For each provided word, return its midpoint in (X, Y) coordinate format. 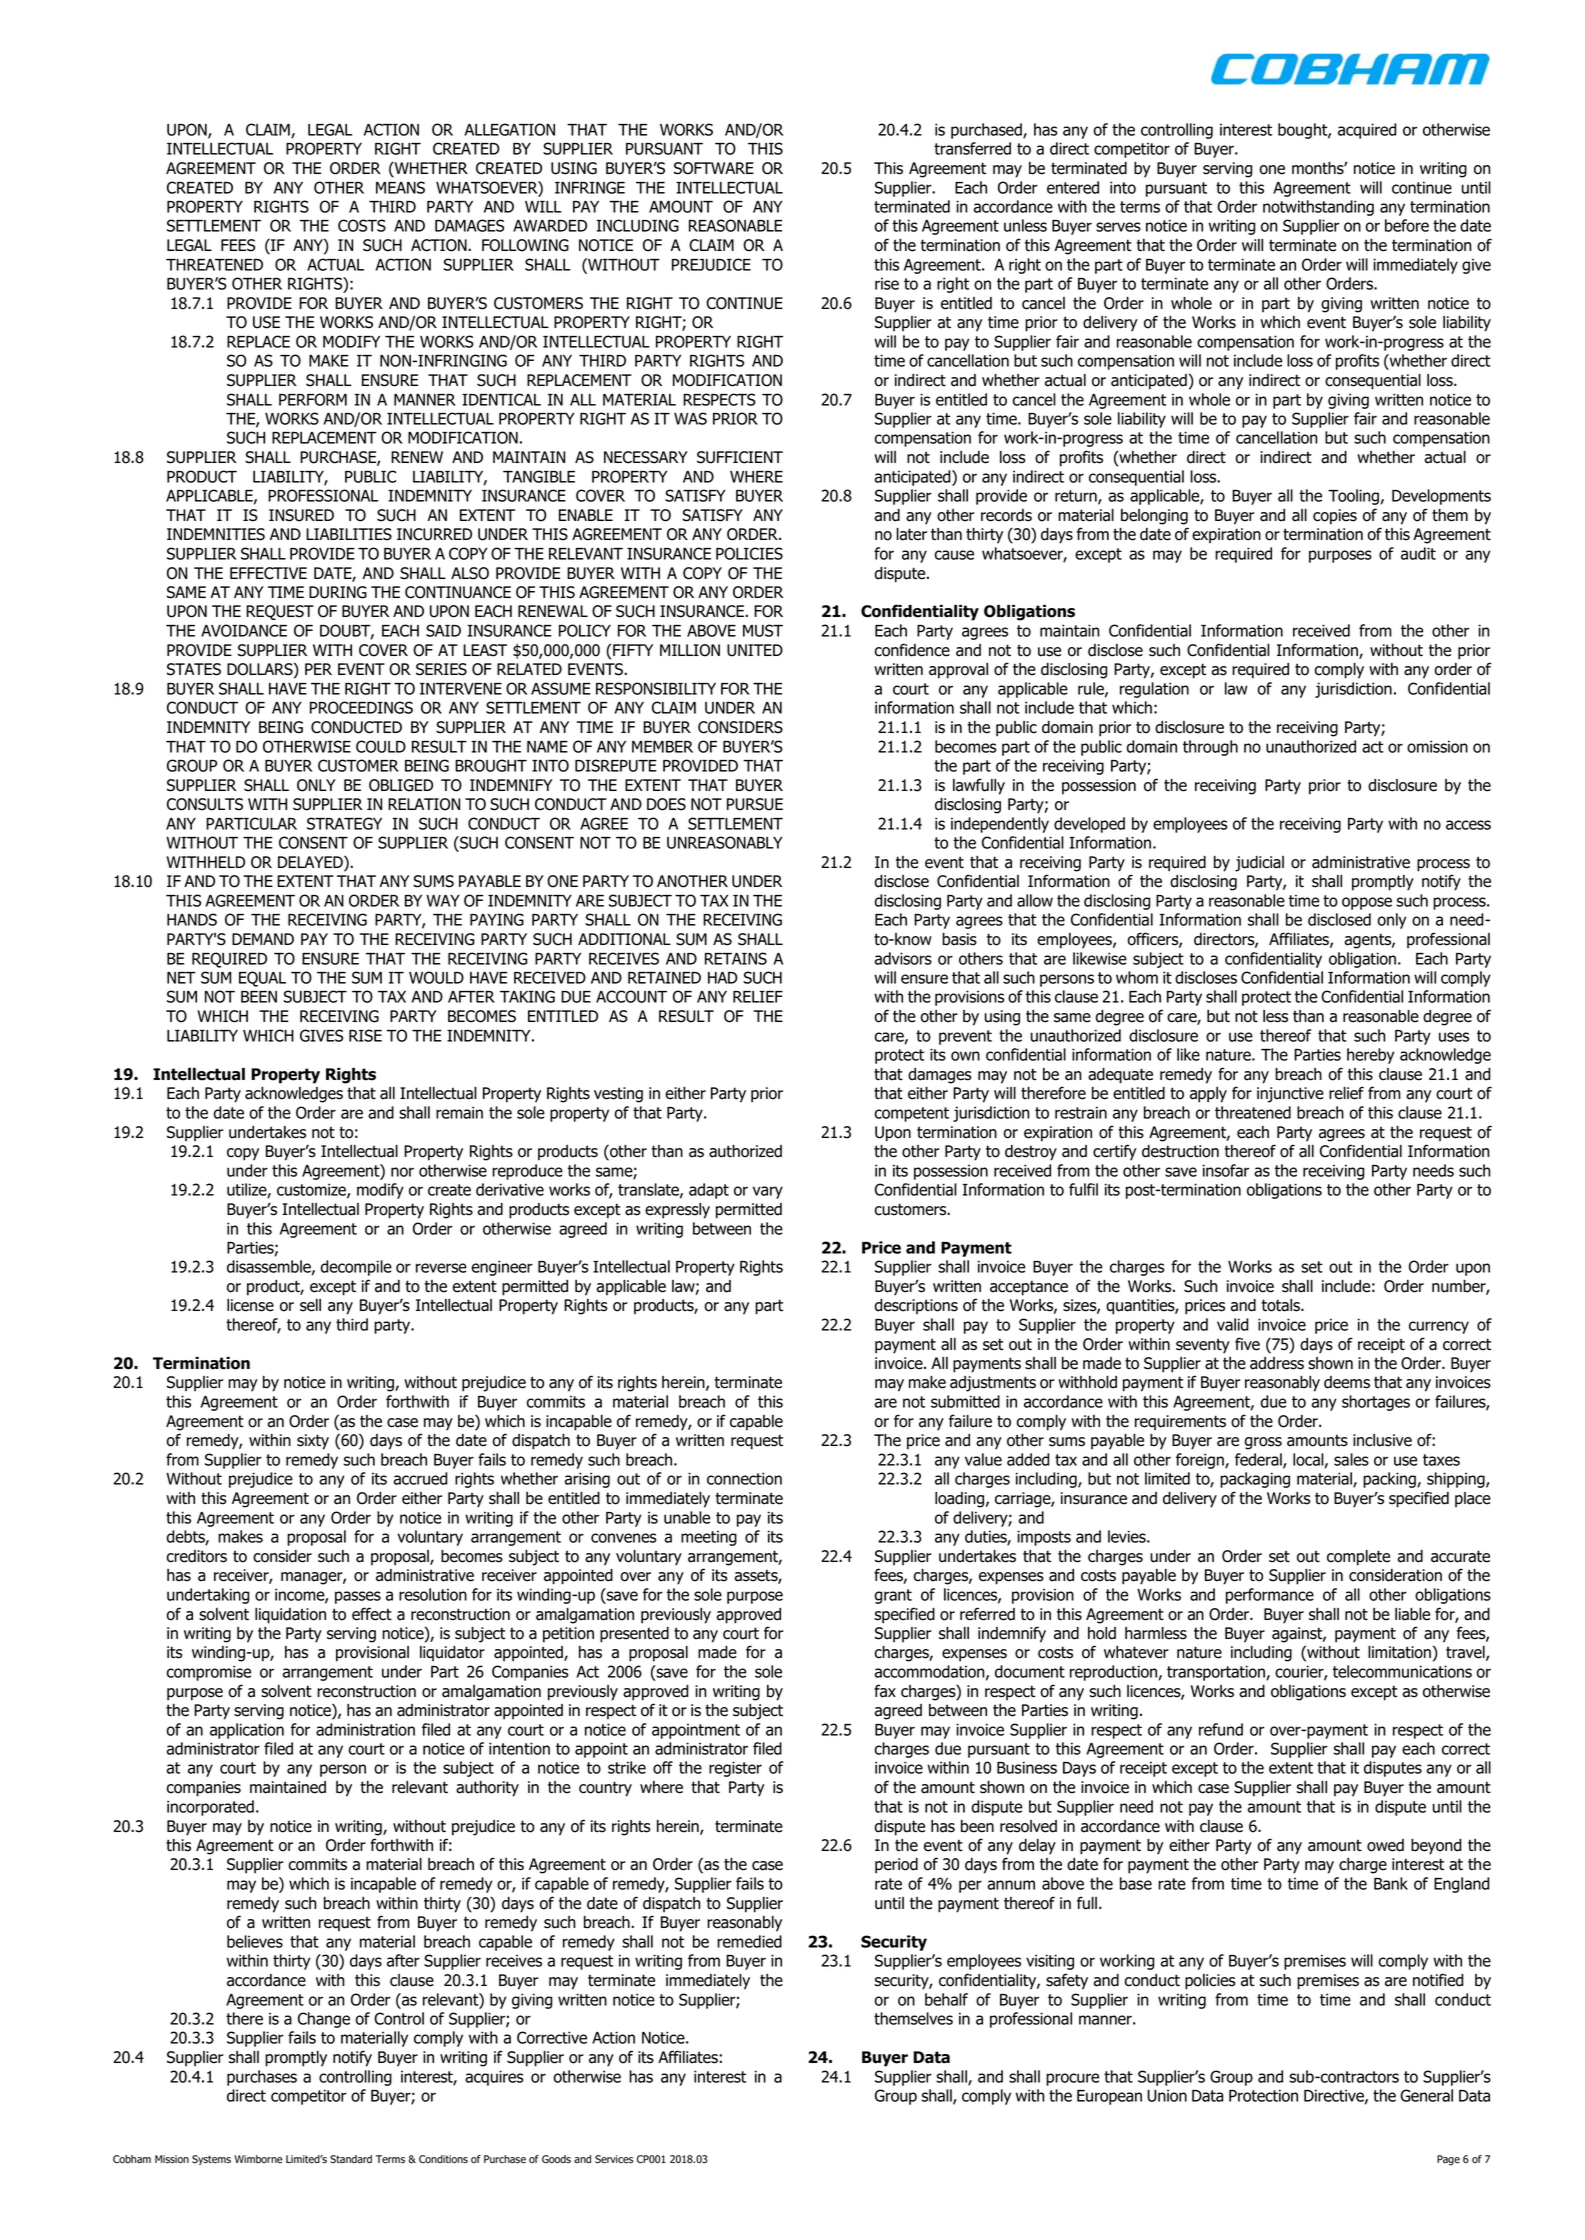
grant (893, 1596)
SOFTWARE (714, 168)
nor (402, 1172)
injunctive (1290, 1095)
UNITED (755, 650)
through (1210, 748)
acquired (1367, 131)
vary (768, 1192)
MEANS (400, 187)
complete (1358, 1558)
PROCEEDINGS (361, 707)
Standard (351, 2159)
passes (358, 1597)
